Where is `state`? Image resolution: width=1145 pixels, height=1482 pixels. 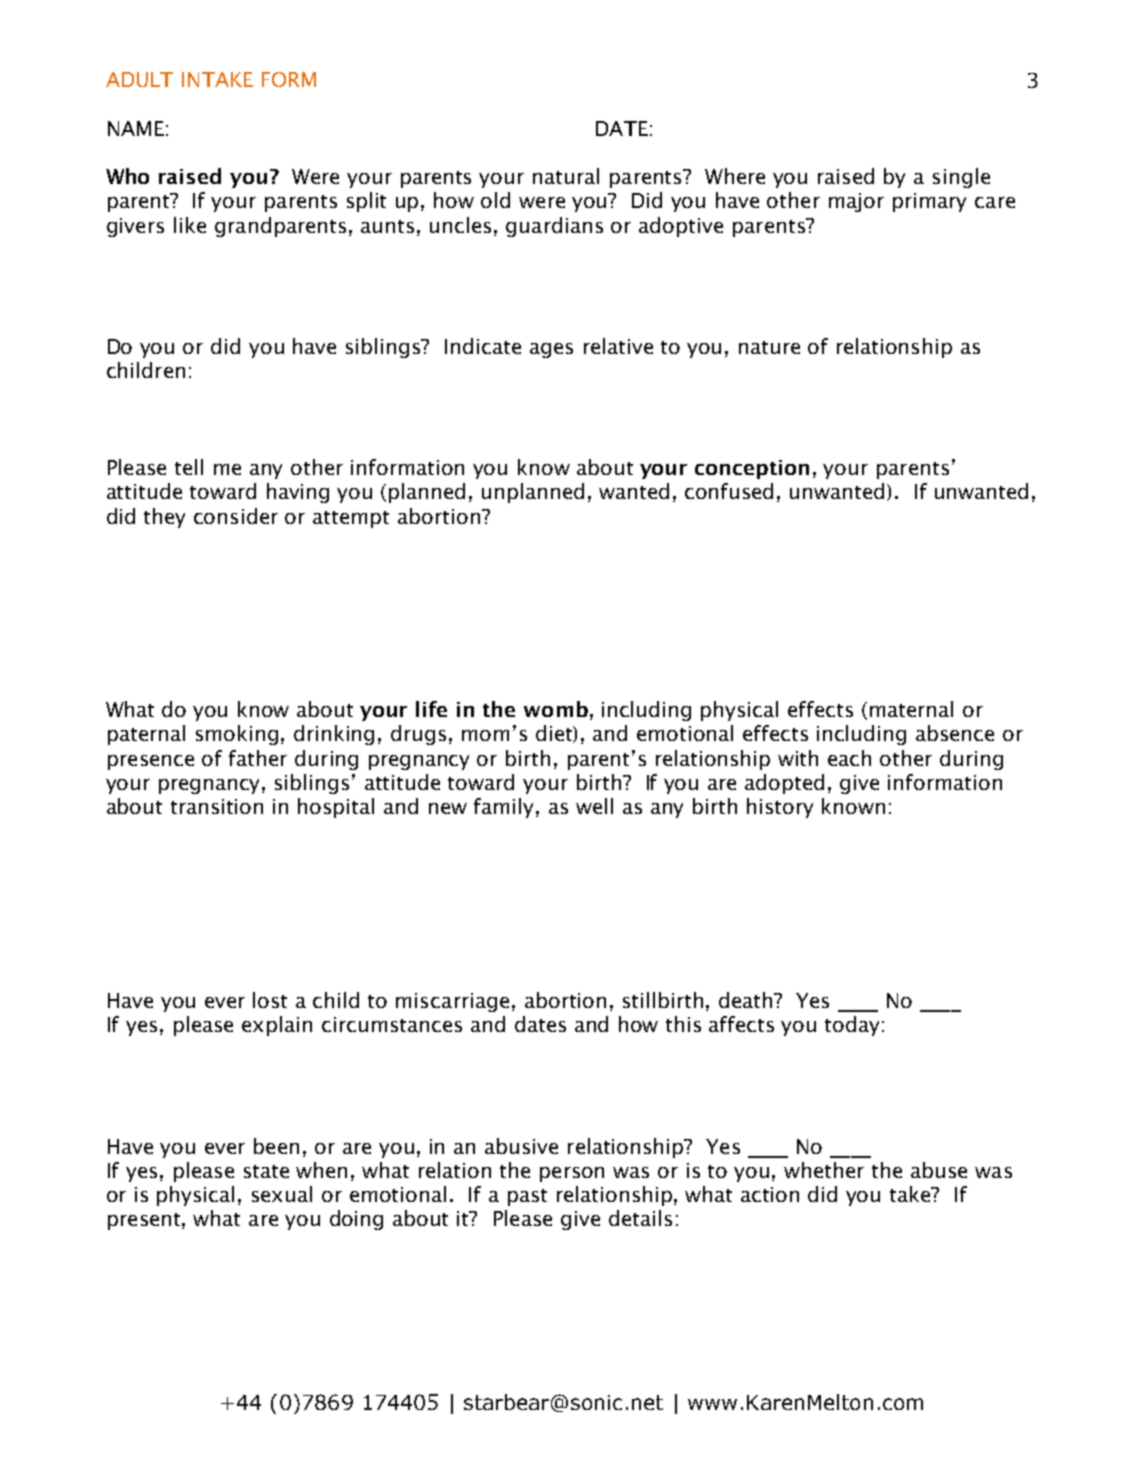
state is located at coordinates (266, 1171).
